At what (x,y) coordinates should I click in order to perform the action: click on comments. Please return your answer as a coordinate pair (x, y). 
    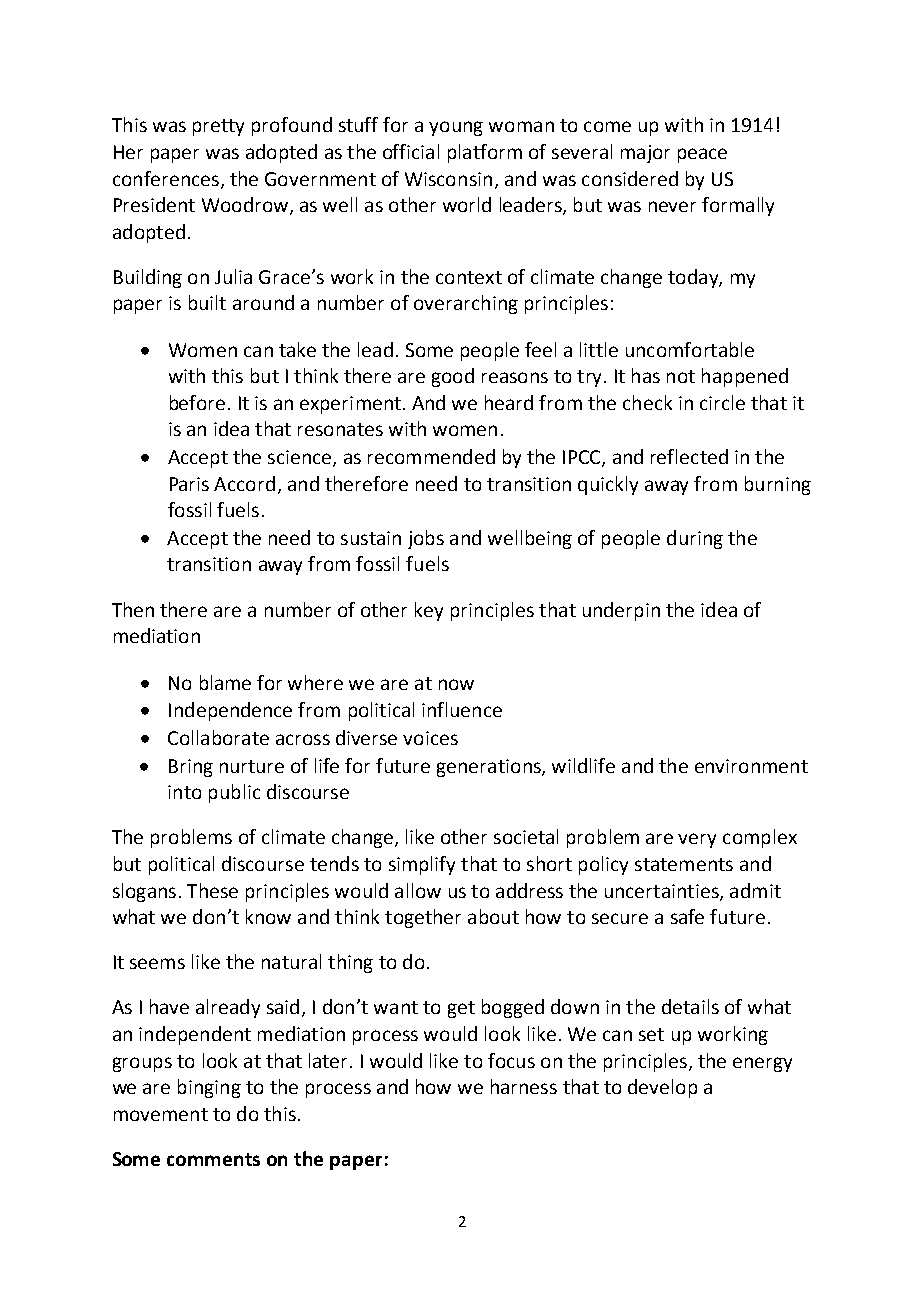
    Looking at the image, I should click on (213, 1159).
